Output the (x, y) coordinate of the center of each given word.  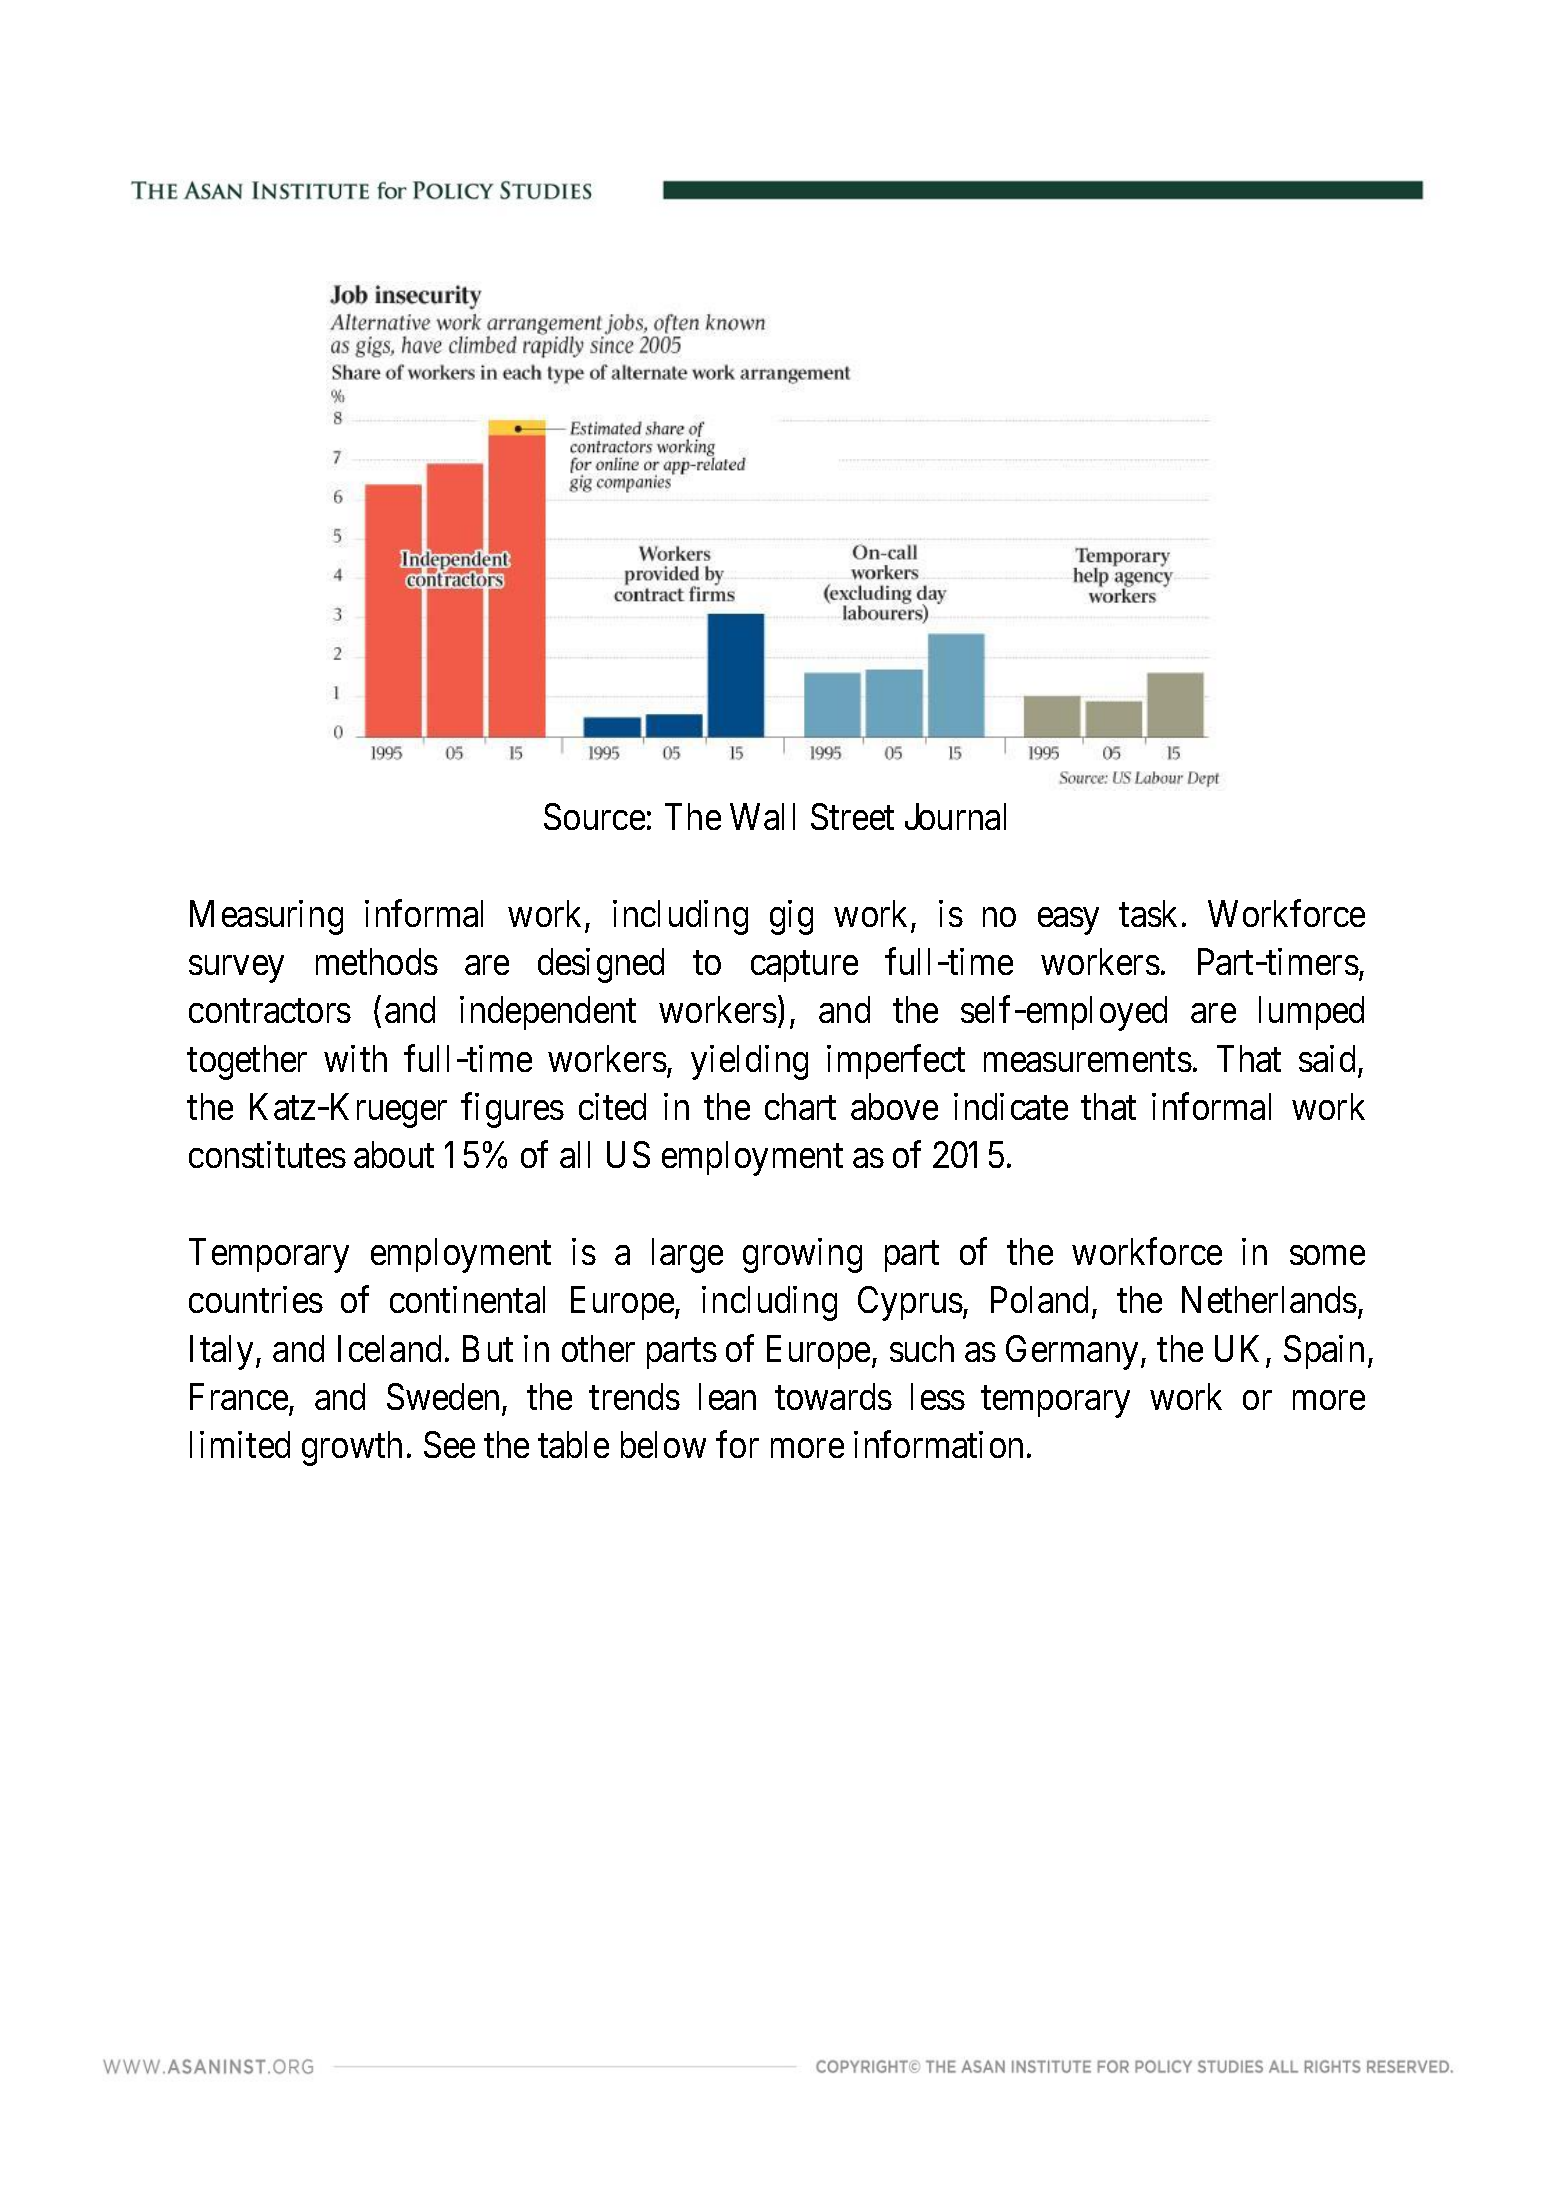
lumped (1311, 1013)
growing (802, 1255)
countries (256, 1299)
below (663, 1444)
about (394, 1154)
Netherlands (1269, 1299)
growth (352, 1448)
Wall (762, 816)
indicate (1011, 1106)
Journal (955, 816)
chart (800, 1106)
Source (594, 816)
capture (804, 967)
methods (377, 961)
